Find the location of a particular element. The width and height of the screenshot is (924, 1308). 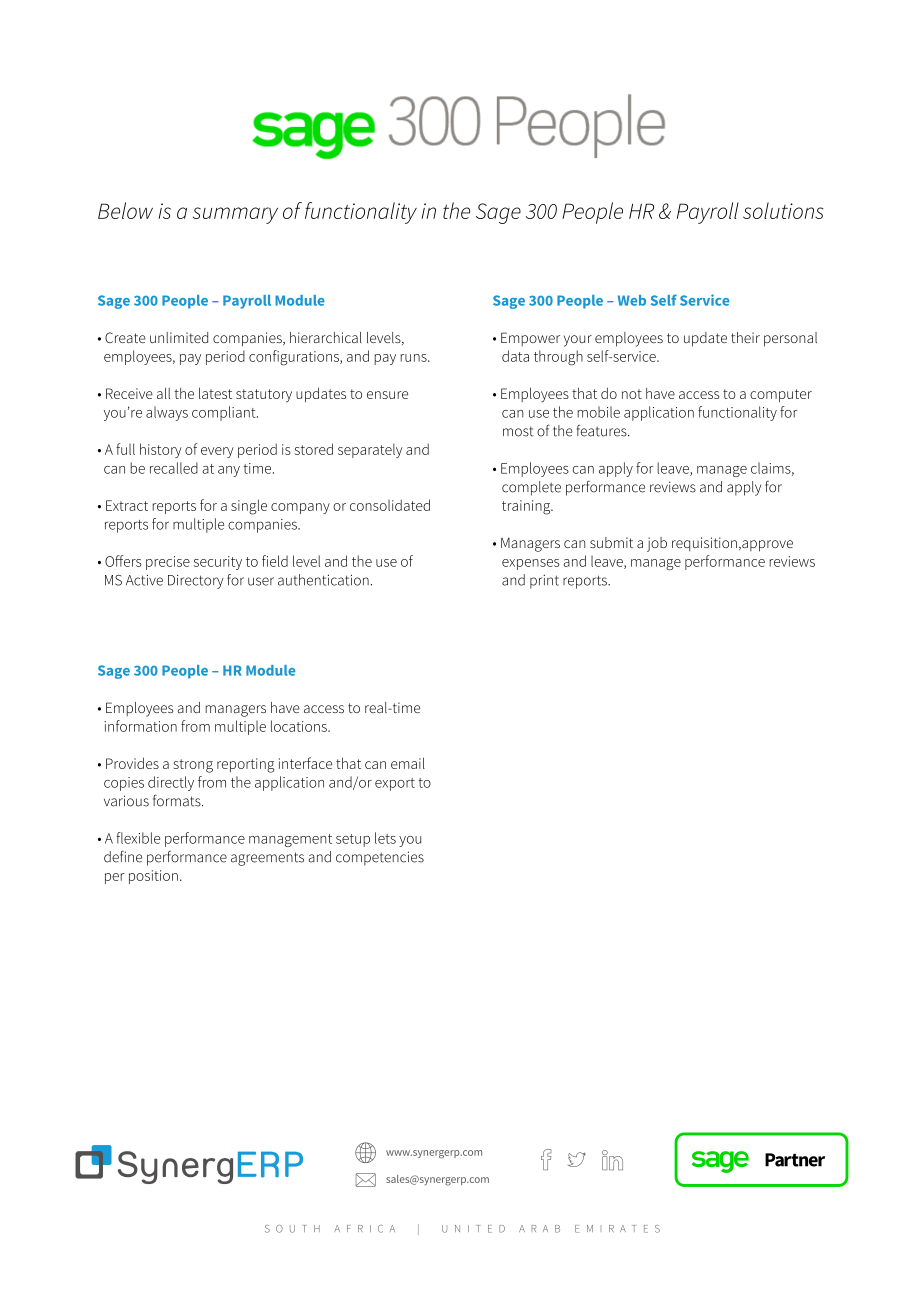

computer is located at coordinates (781, 395).
